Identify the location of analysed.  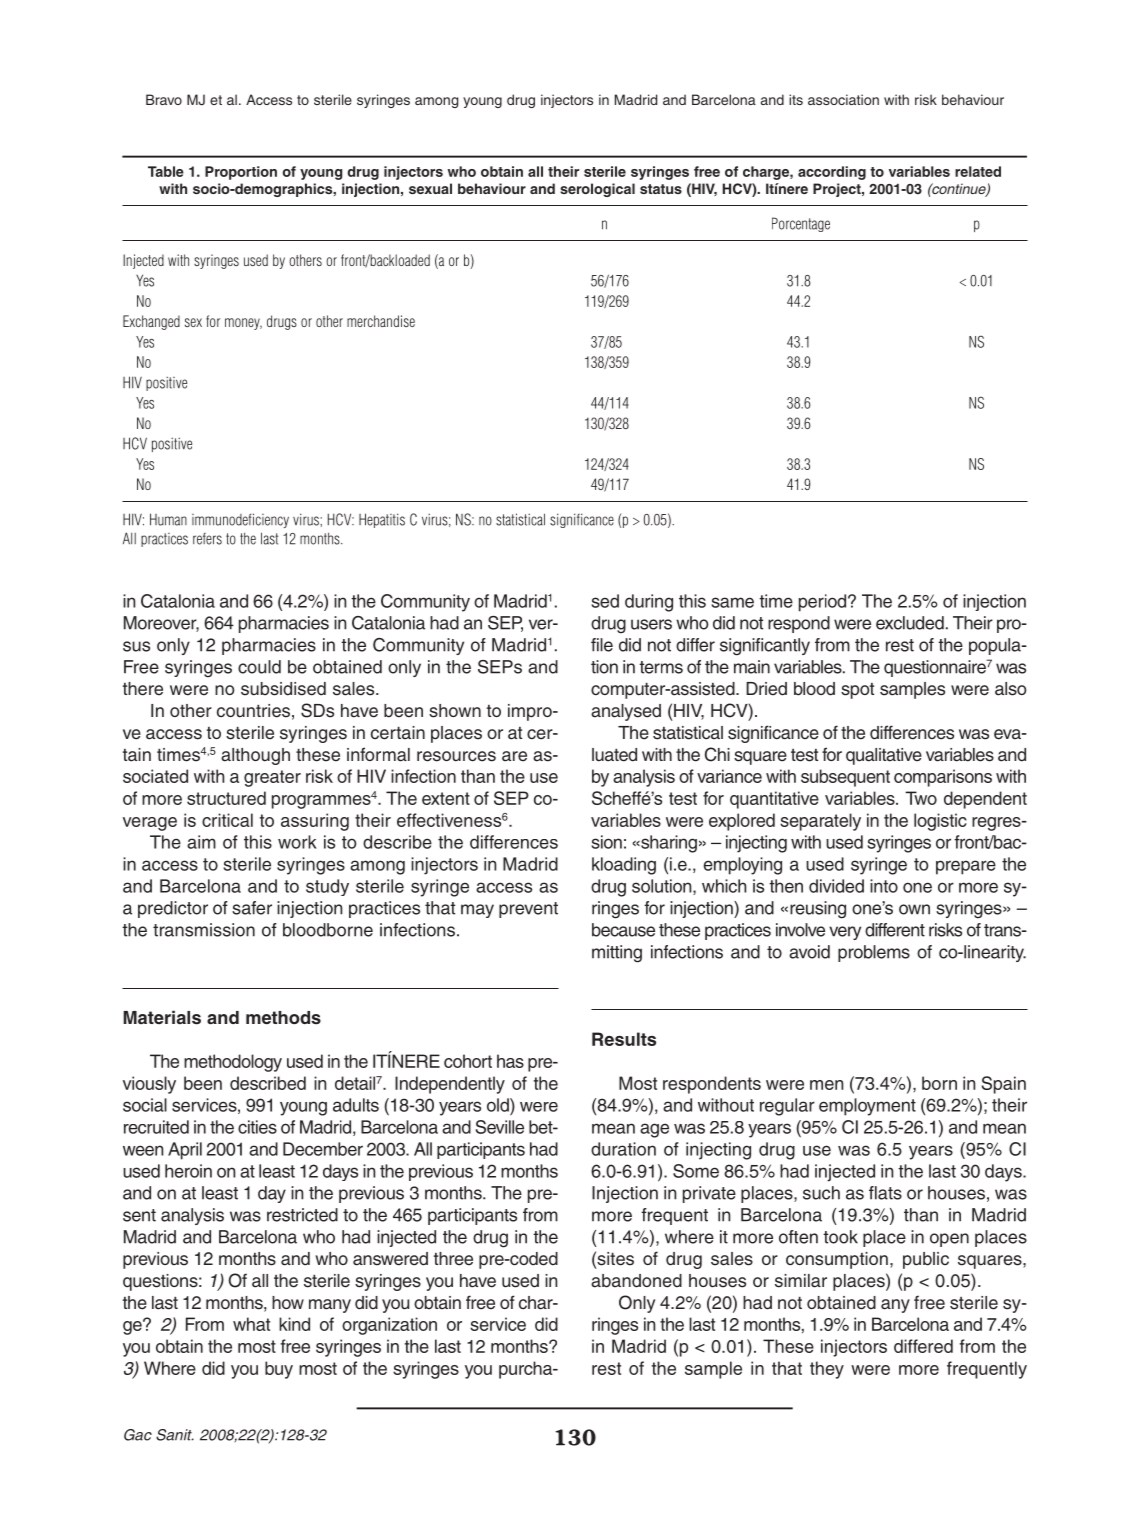
(626, 712).
